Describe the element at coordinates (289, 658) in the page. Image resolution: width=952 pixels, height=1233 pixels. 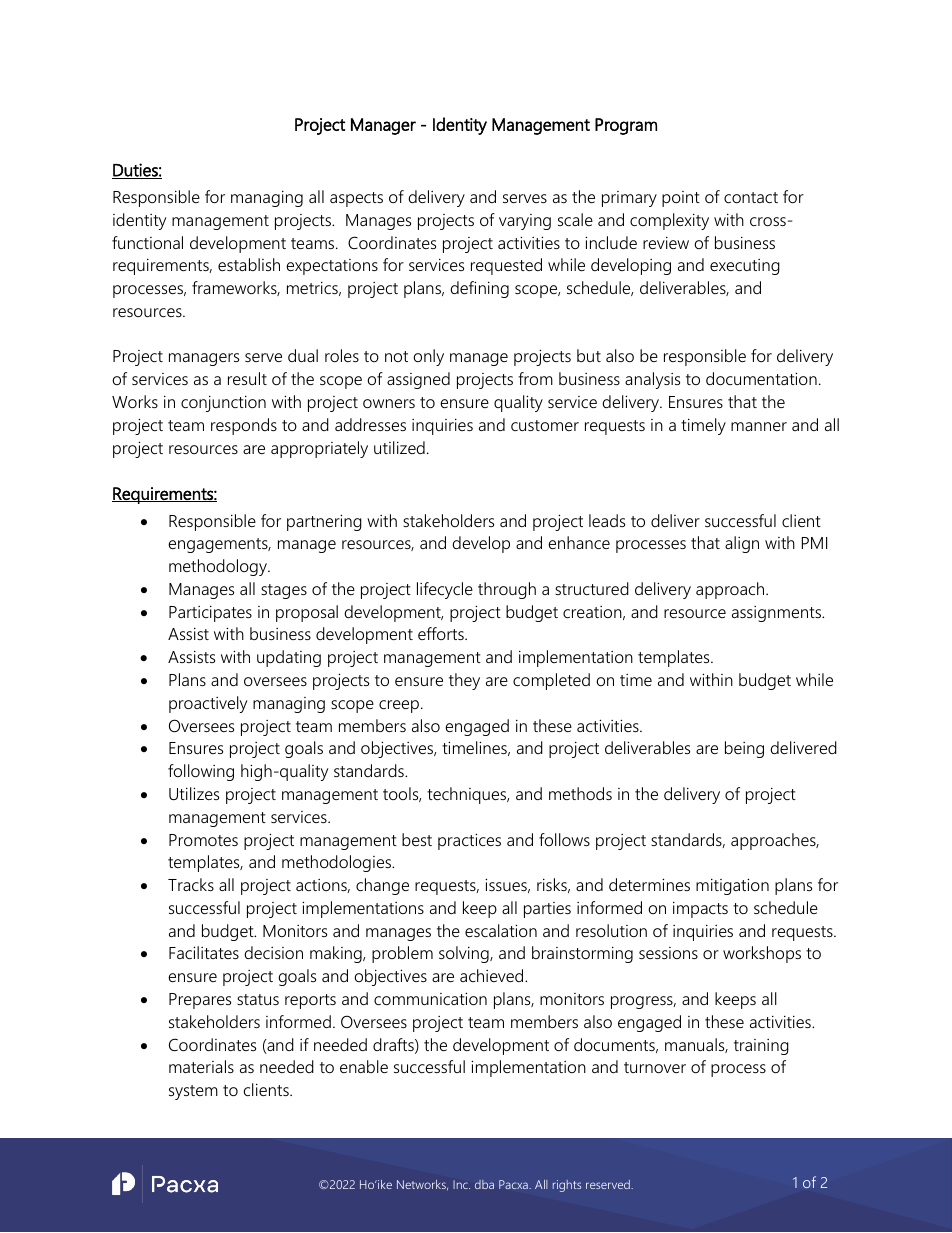
I see `updating` at that location.
